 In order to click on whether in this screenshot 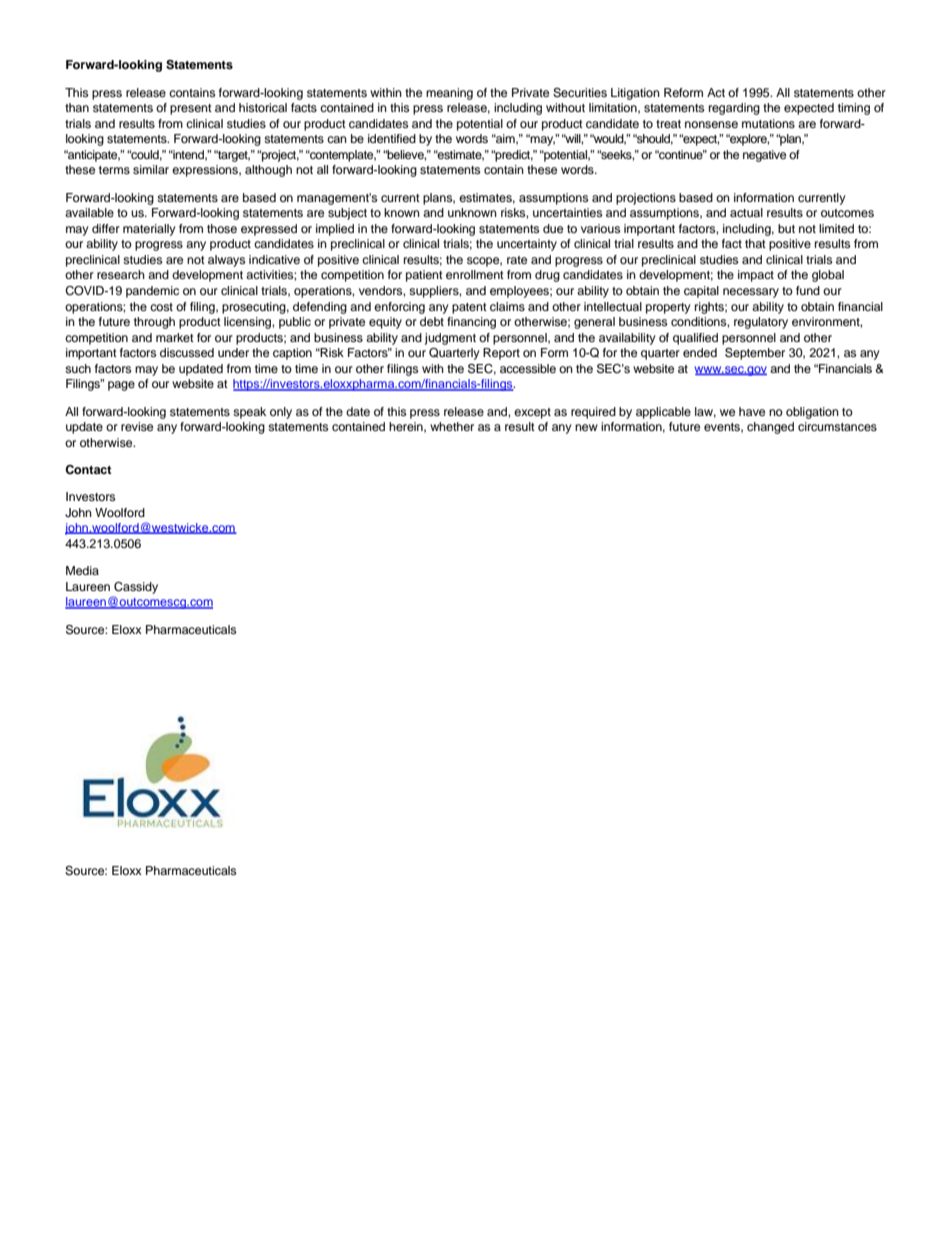, I will do `click(452, 426)`.
